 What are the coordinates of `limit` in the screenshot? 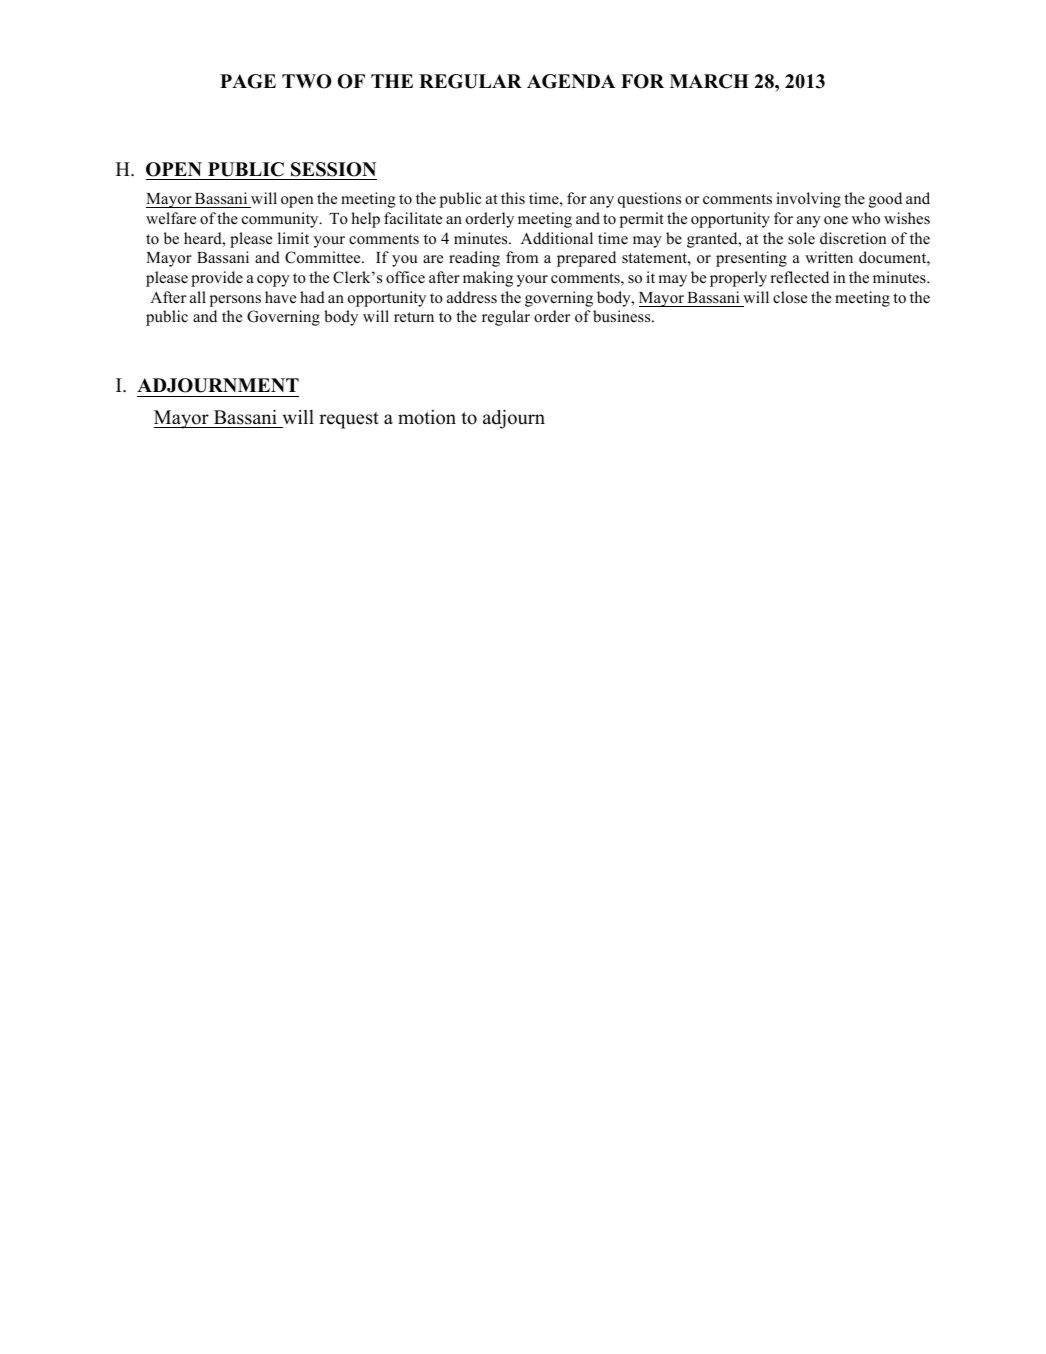 It's located at (293, 238).
